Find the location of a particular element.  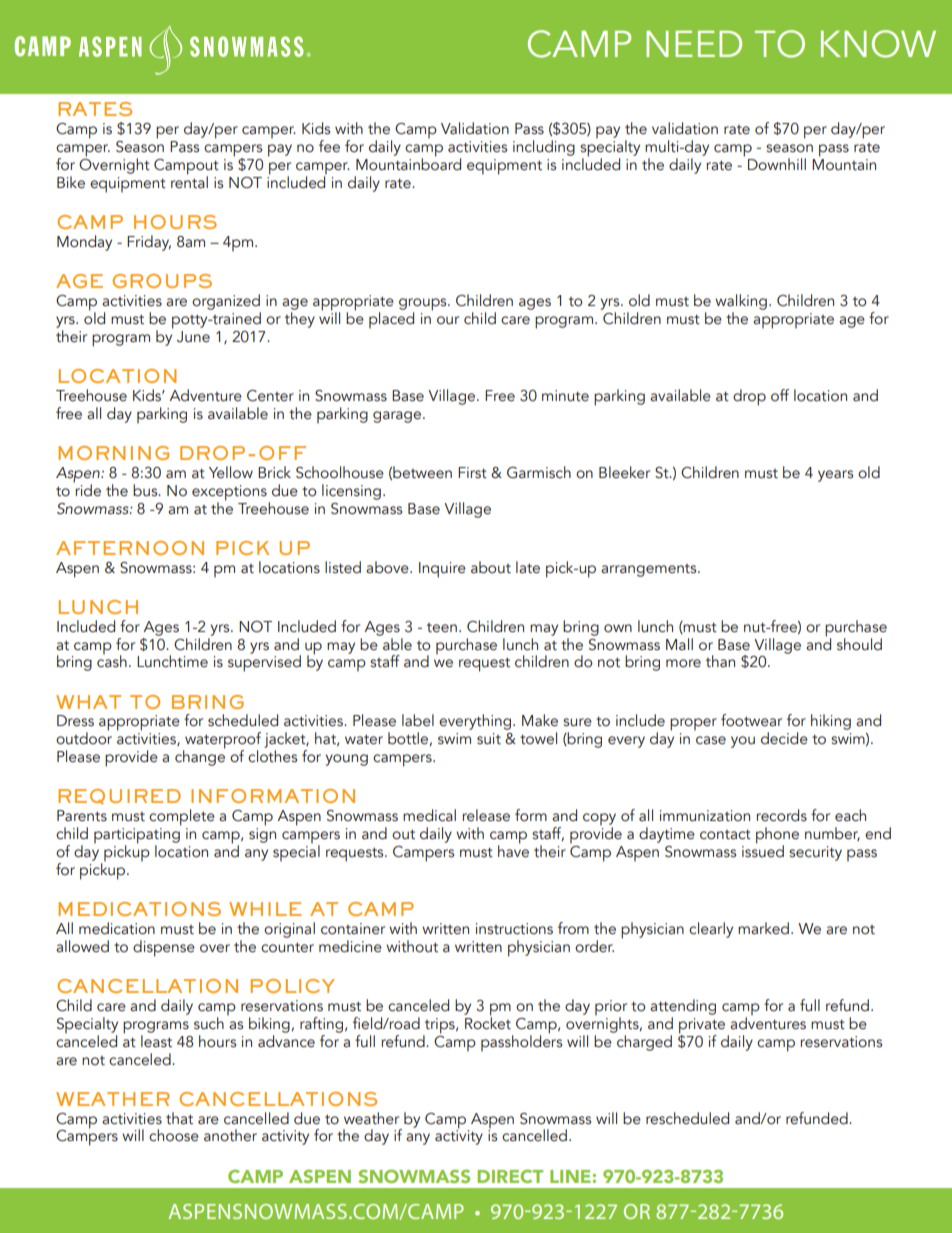

NEED is located at coordinates (694, 44).
